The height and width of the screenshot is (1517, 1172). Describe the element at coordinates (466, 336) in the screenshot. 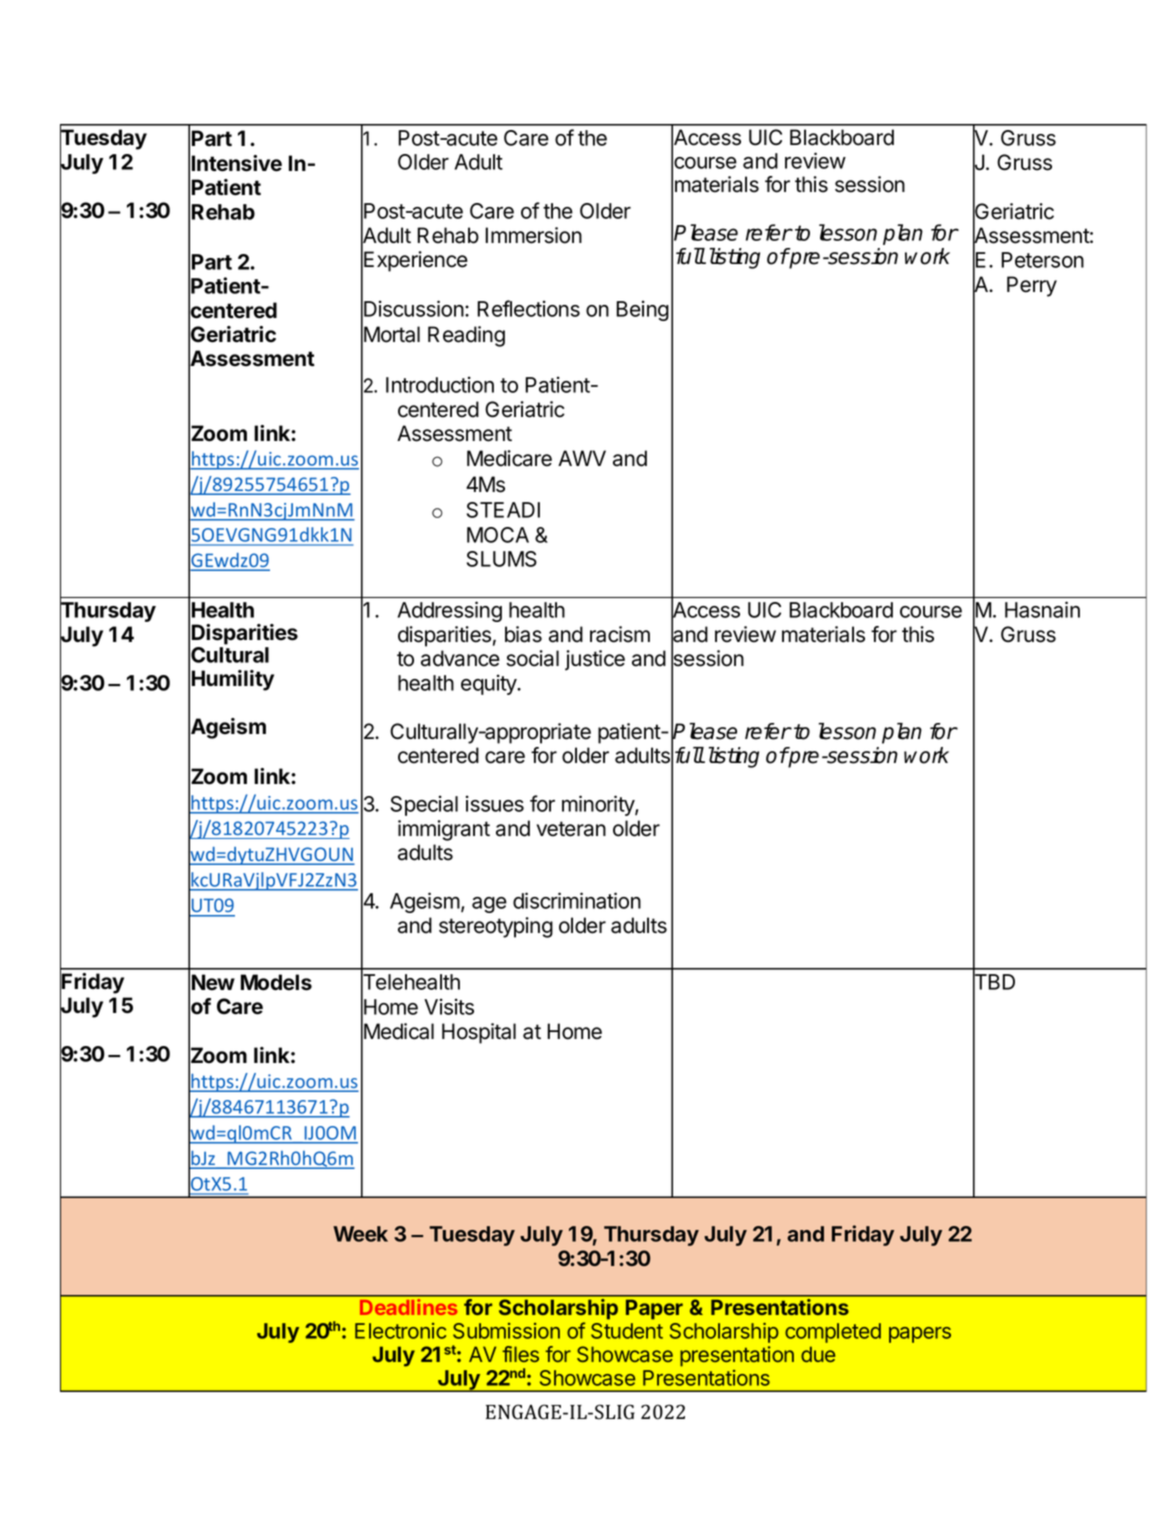

I see `Reading` at that location.
